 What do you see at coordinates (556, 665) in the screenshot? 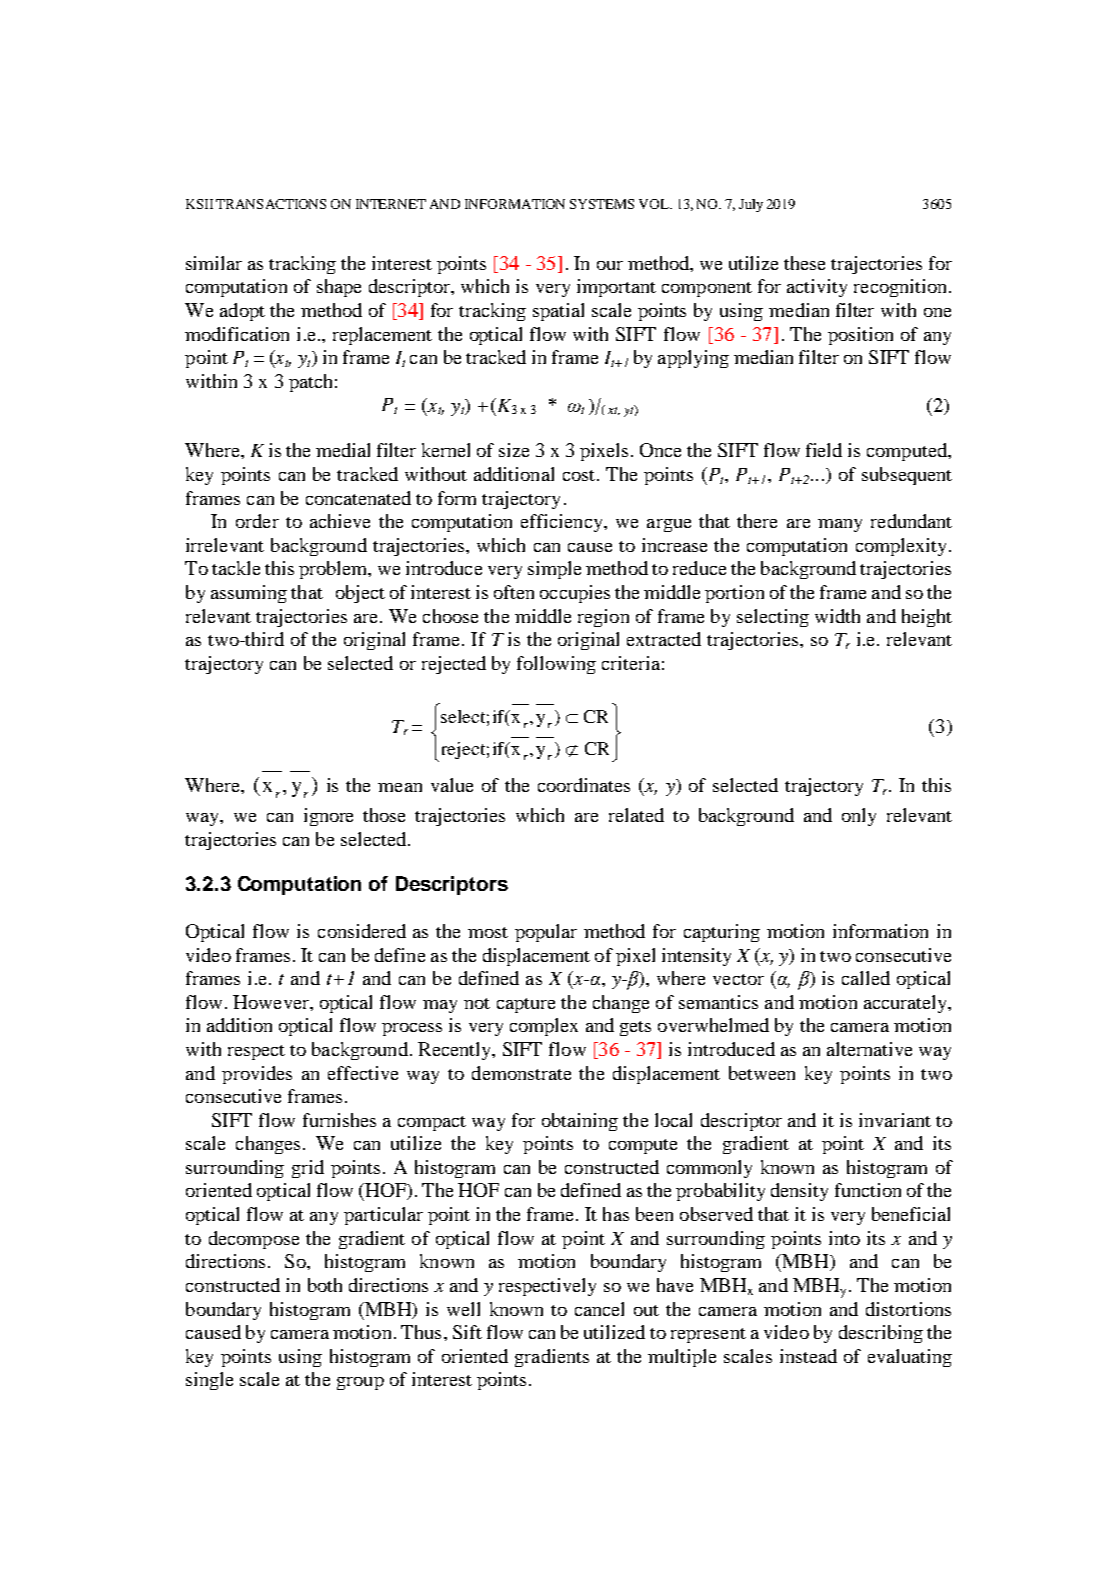
I see `following` at bounding box center [556, 665].
